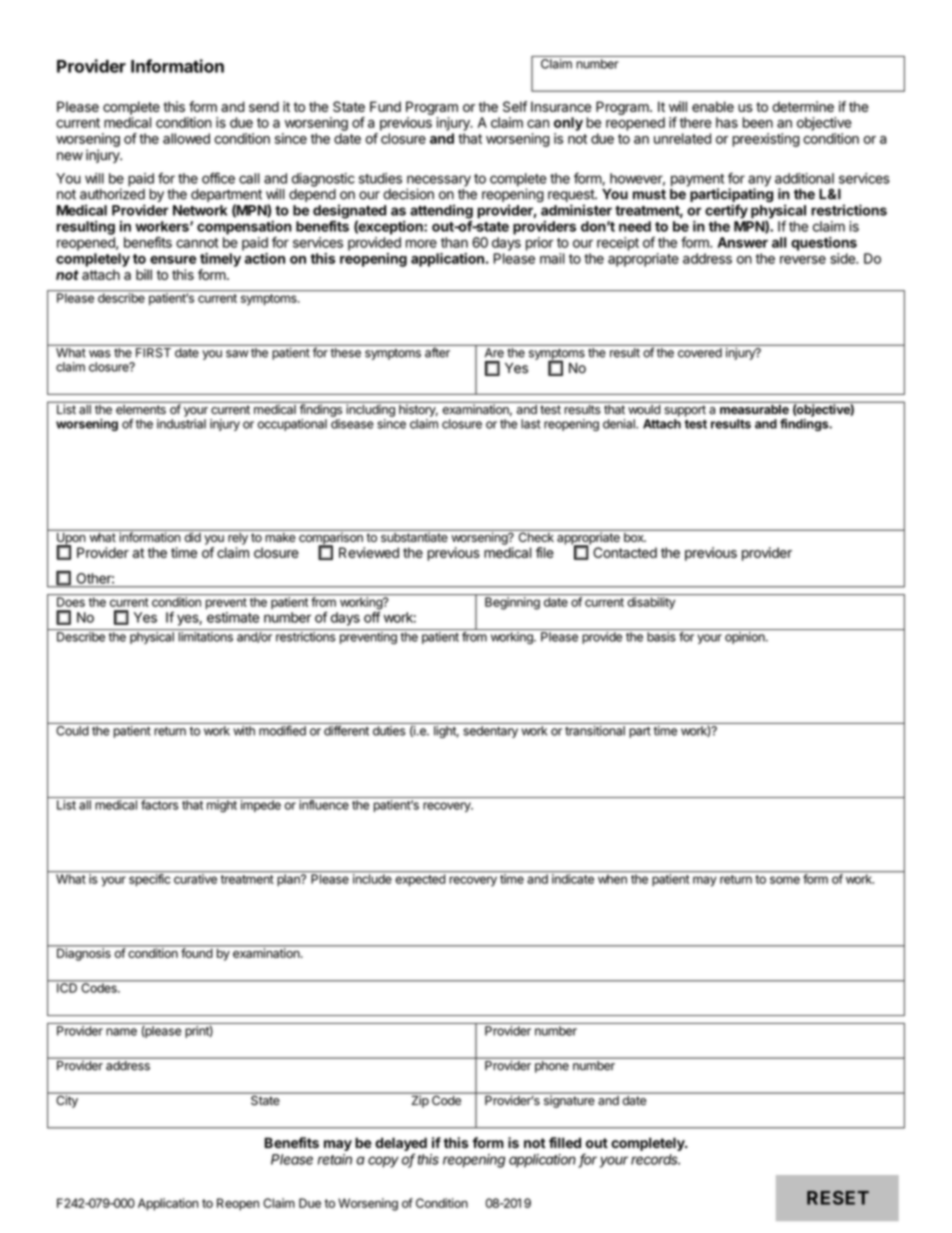 The image size is (952, 1233). I want to click on Zip, so click(420, 1101).
